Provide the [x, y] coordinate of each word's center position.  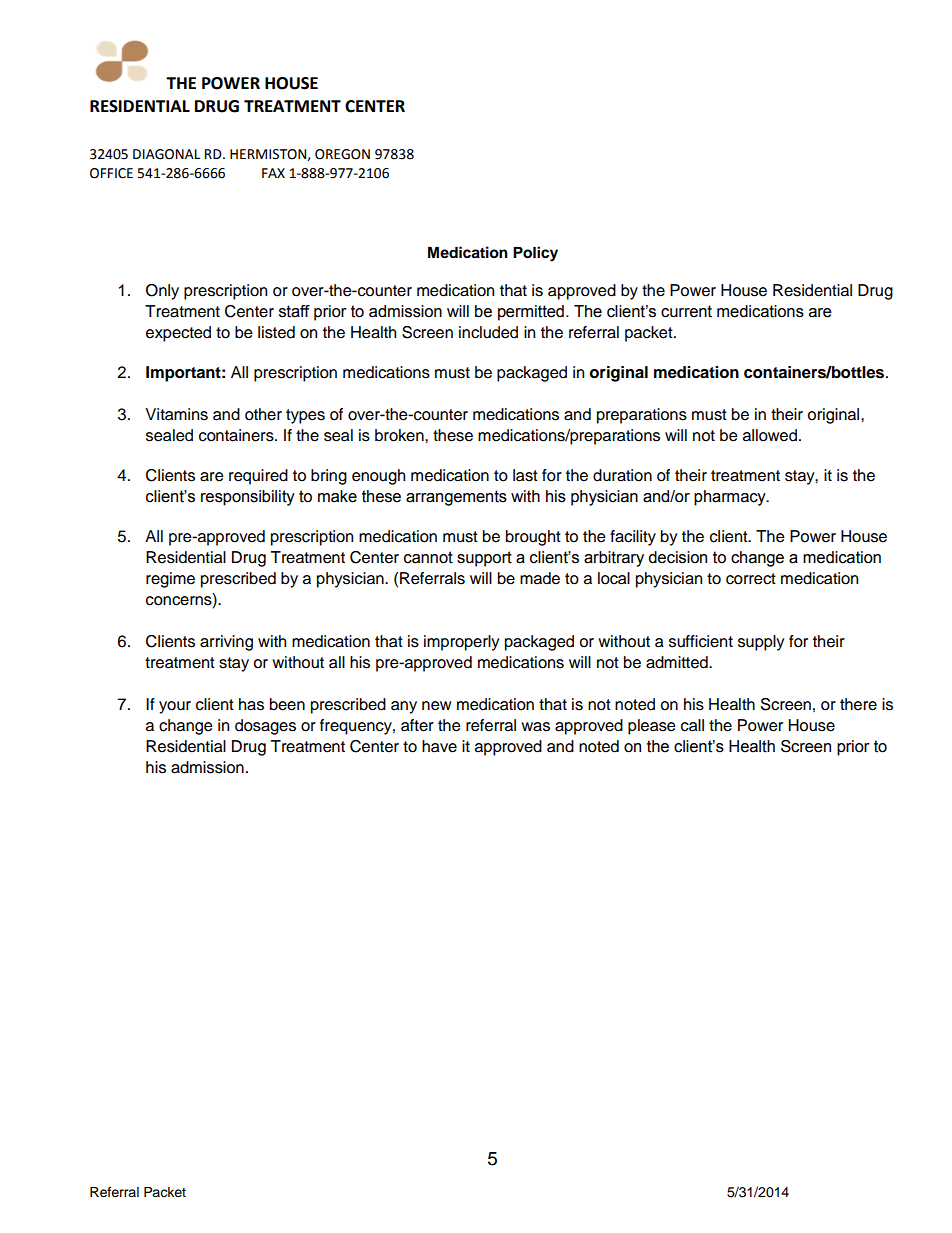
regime [170, 580]
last [525, 475]
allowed [770, 435]
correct [751, 579]
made [540, 578]
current [686, 311]
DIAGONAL [166, 154]
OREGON [342, 154]
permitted [531, 313]
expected [178, 334]
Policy [535, 254]
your [175, 707]
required [258, 477]
